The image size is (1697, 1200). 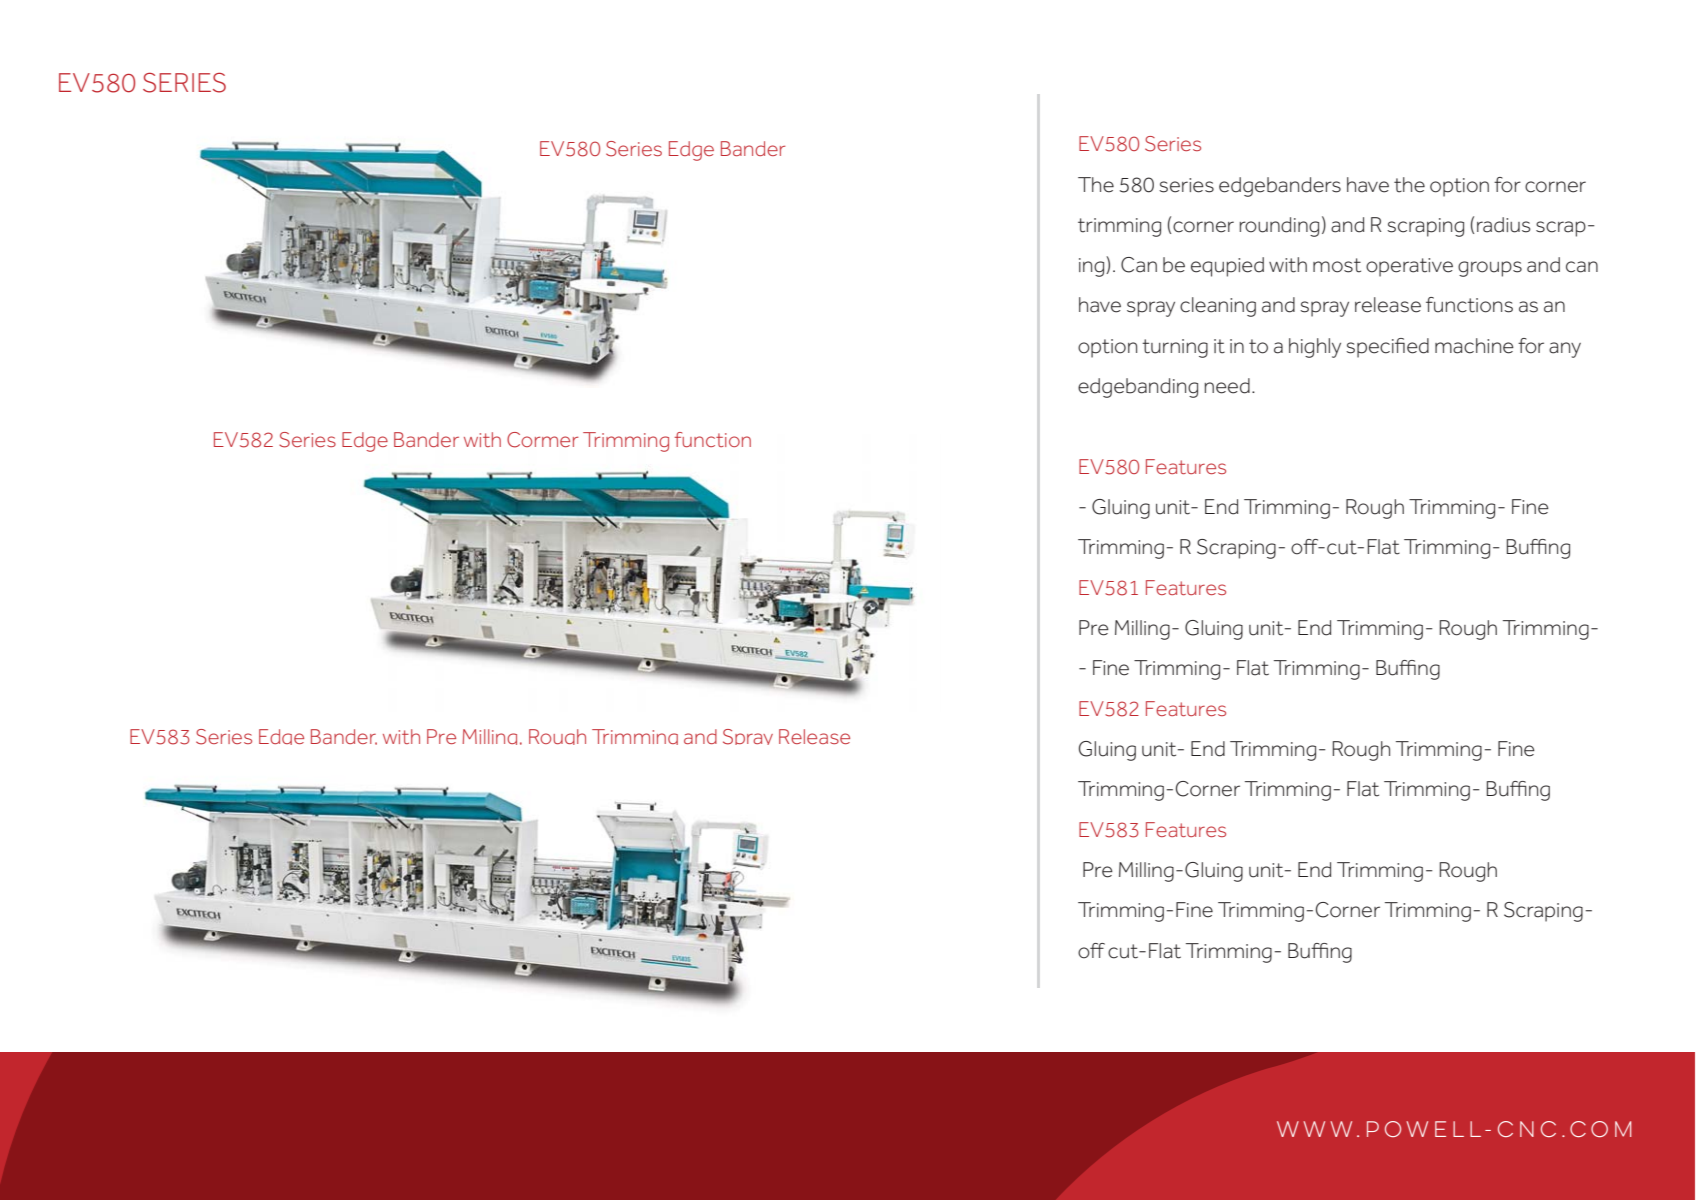 What do you see at coordinates (1409, 267) in the image?
I see `operative` at bounding box center [1409, 267].
